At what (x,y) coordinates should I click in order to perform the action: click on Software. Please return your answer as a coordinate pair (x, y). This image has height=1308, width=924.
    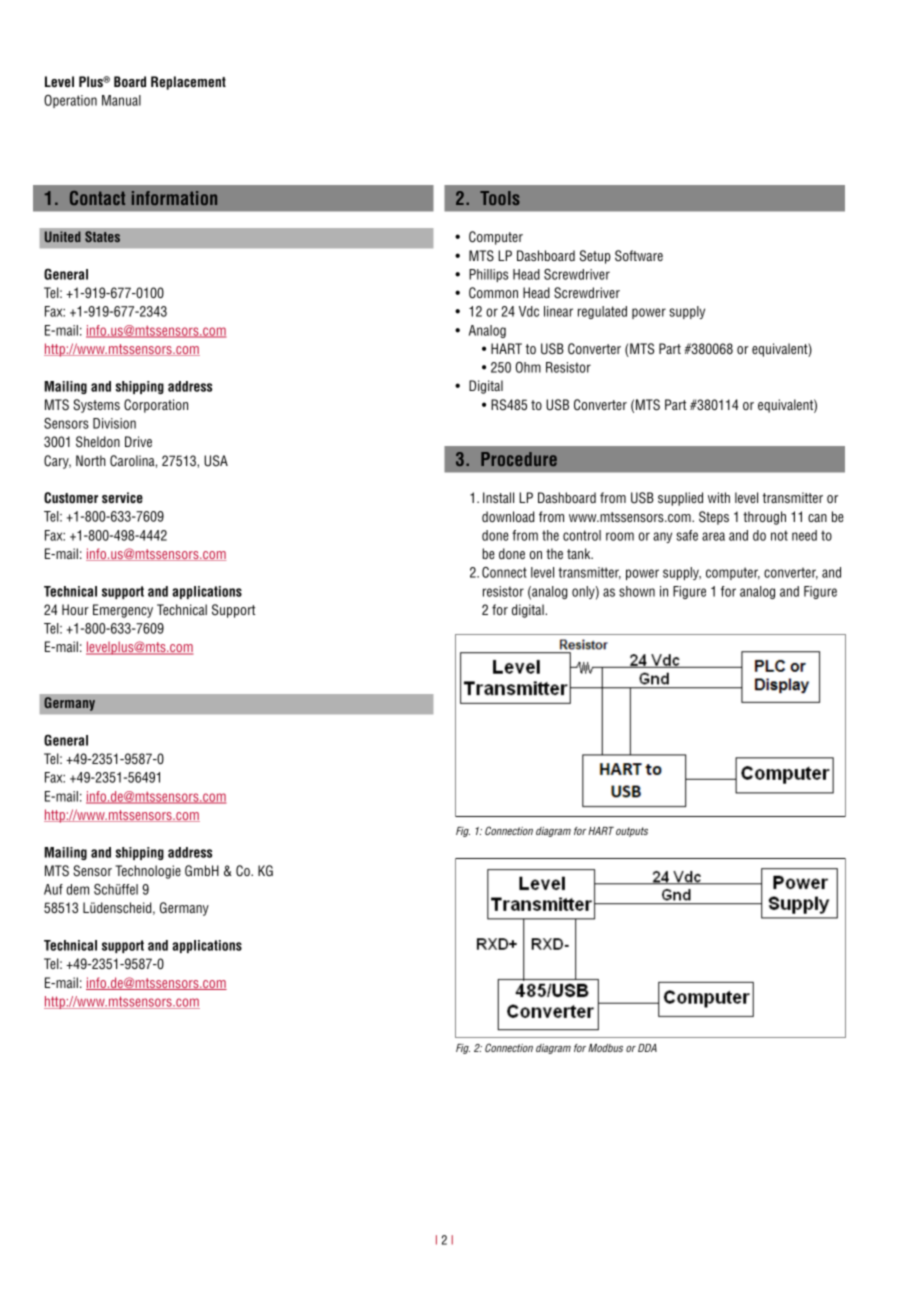
    Looking at the image, I should click on (639, 256).
